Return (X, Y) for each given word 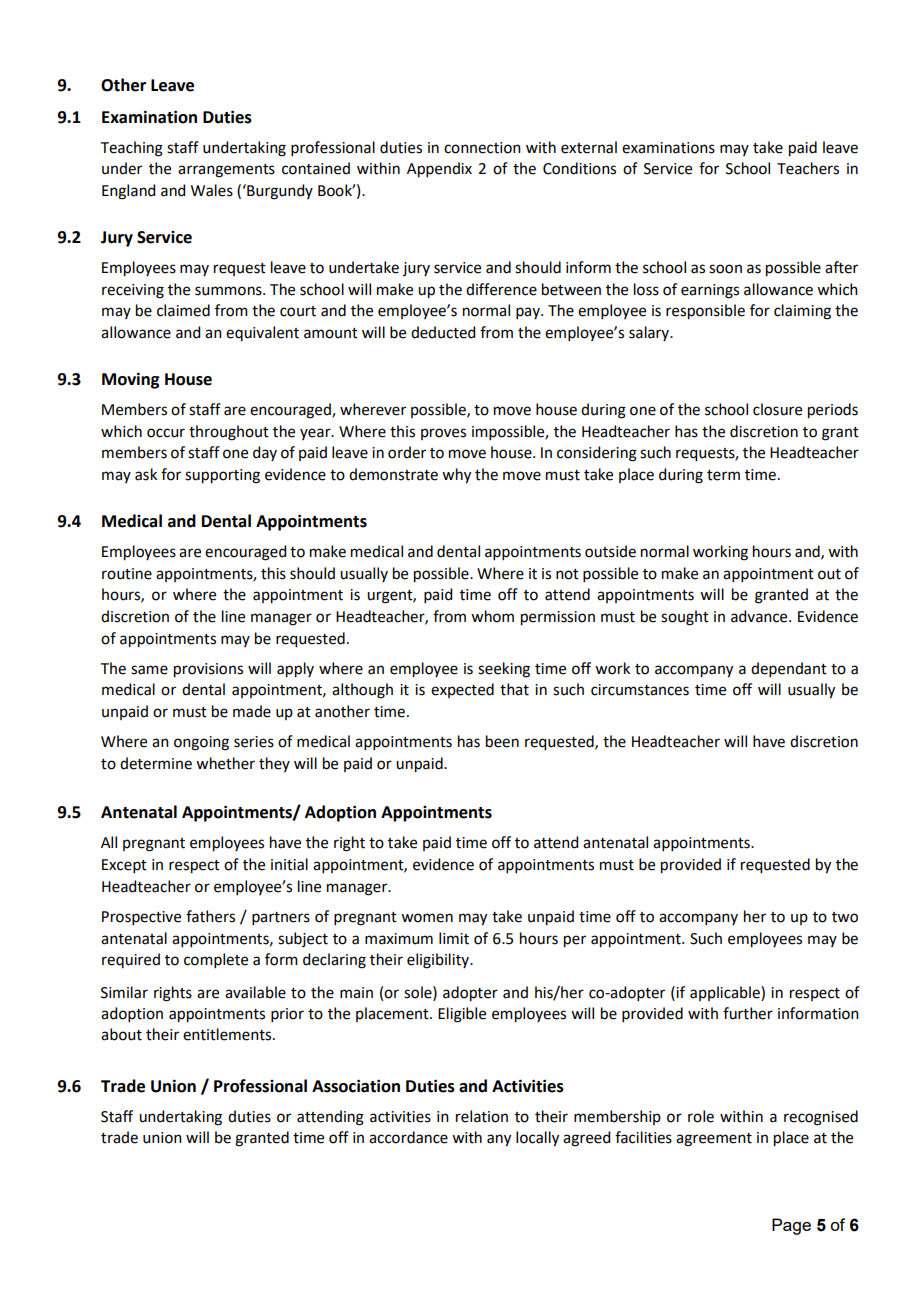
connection (482, 148)
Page (791, 1226)
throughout (229, 433)
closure (777, 409)
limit (454, 938)
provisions (208, 670)
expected (462, 690)
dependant (789, 669)
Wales (212, 190)
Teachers (808, 168)
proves (443, 434)
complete (216, 960)
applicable (726, 993)
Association (356, 1086)
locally (537, 1139)
